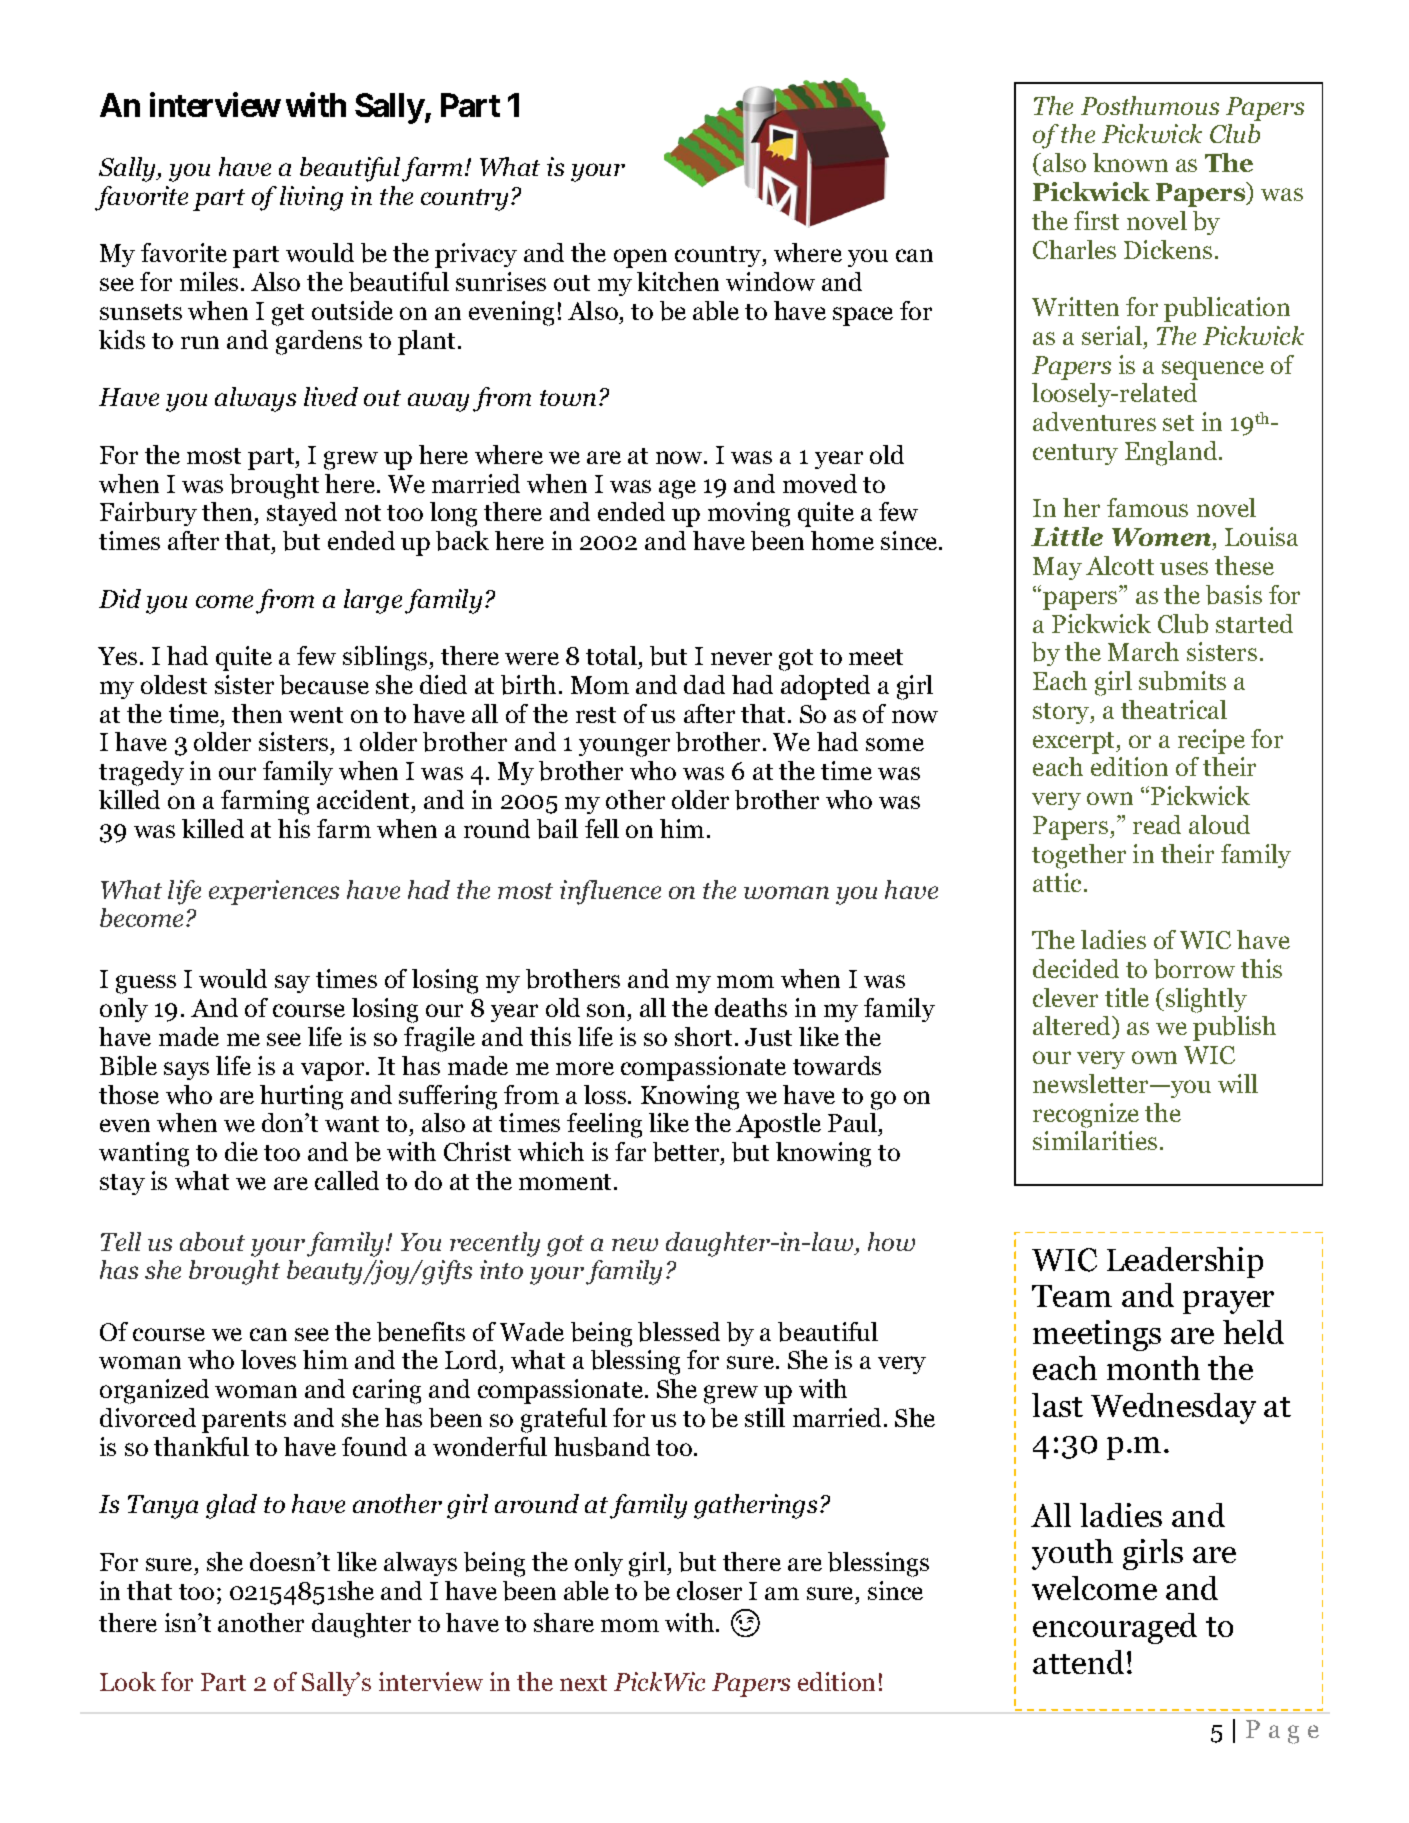 The width and height of the page is (1409, 1823). What do you see at coordinates (311, 198) in the page?
I see `living` at bounding box center [311, 198].
